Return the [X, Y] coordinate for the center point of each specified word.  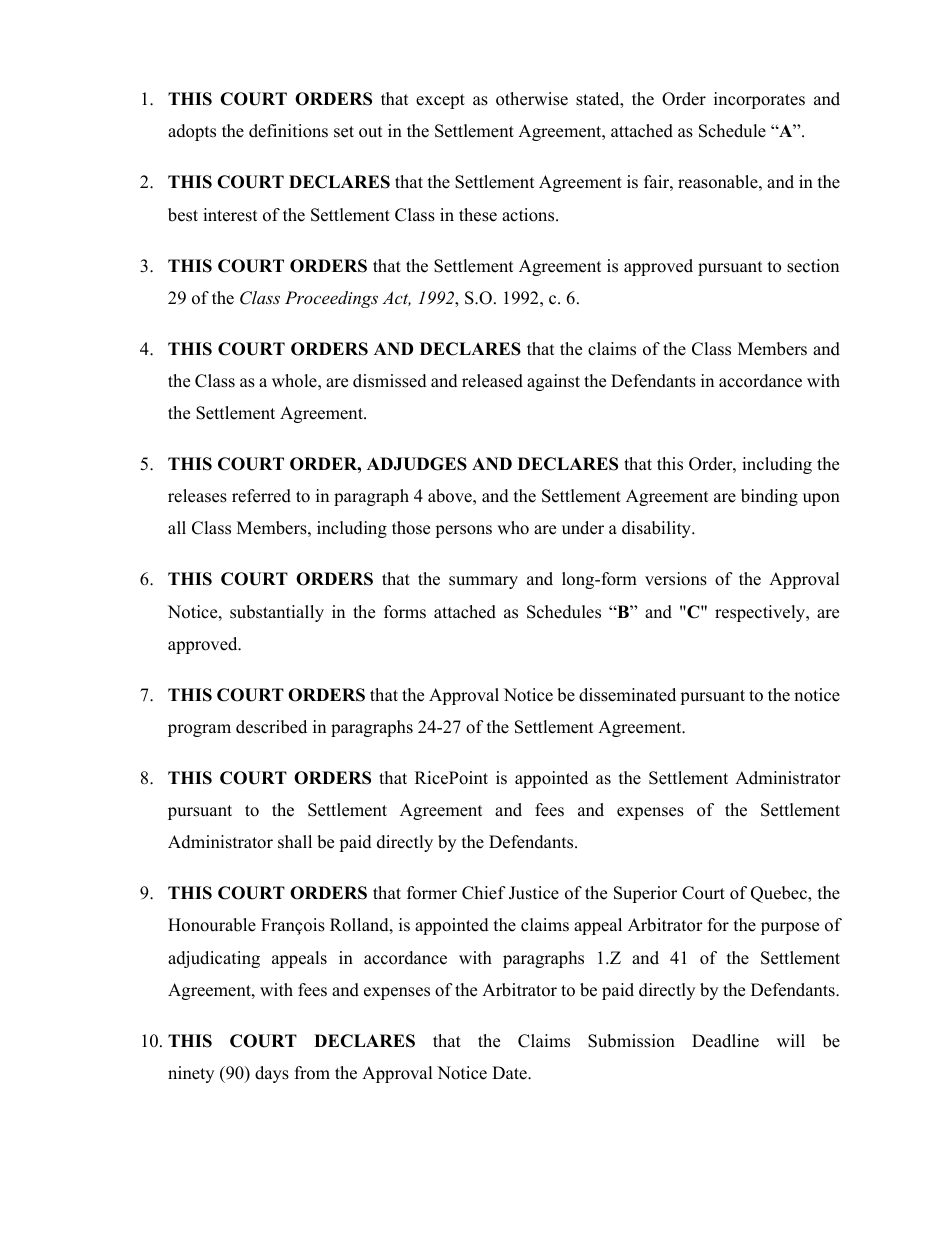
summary [483, 582]
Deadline [725, 1041]
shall [295, 842]
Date [510, 1073]
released [492, 381]
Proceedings [331, 299]
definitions [288, 131]
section [813, 266]
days [272, 1074]
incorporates [759, 100]
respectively [761, 613]
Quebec [780, 894]
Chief [484, 893]
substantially [277, 613]
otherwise [532, 99]
